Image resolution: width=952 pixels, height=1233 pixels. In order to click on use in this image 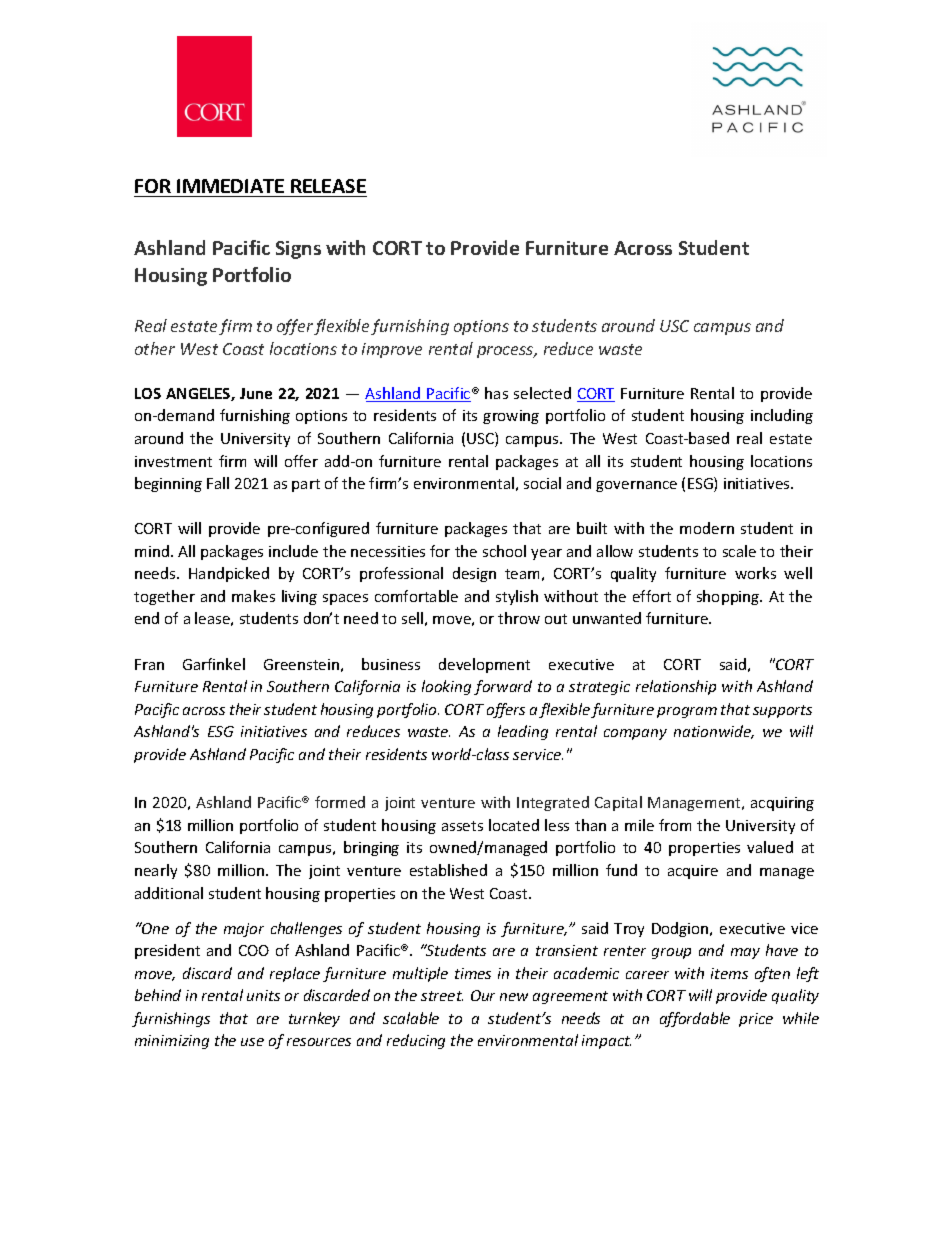, I will do `click(252, 1042)`.
